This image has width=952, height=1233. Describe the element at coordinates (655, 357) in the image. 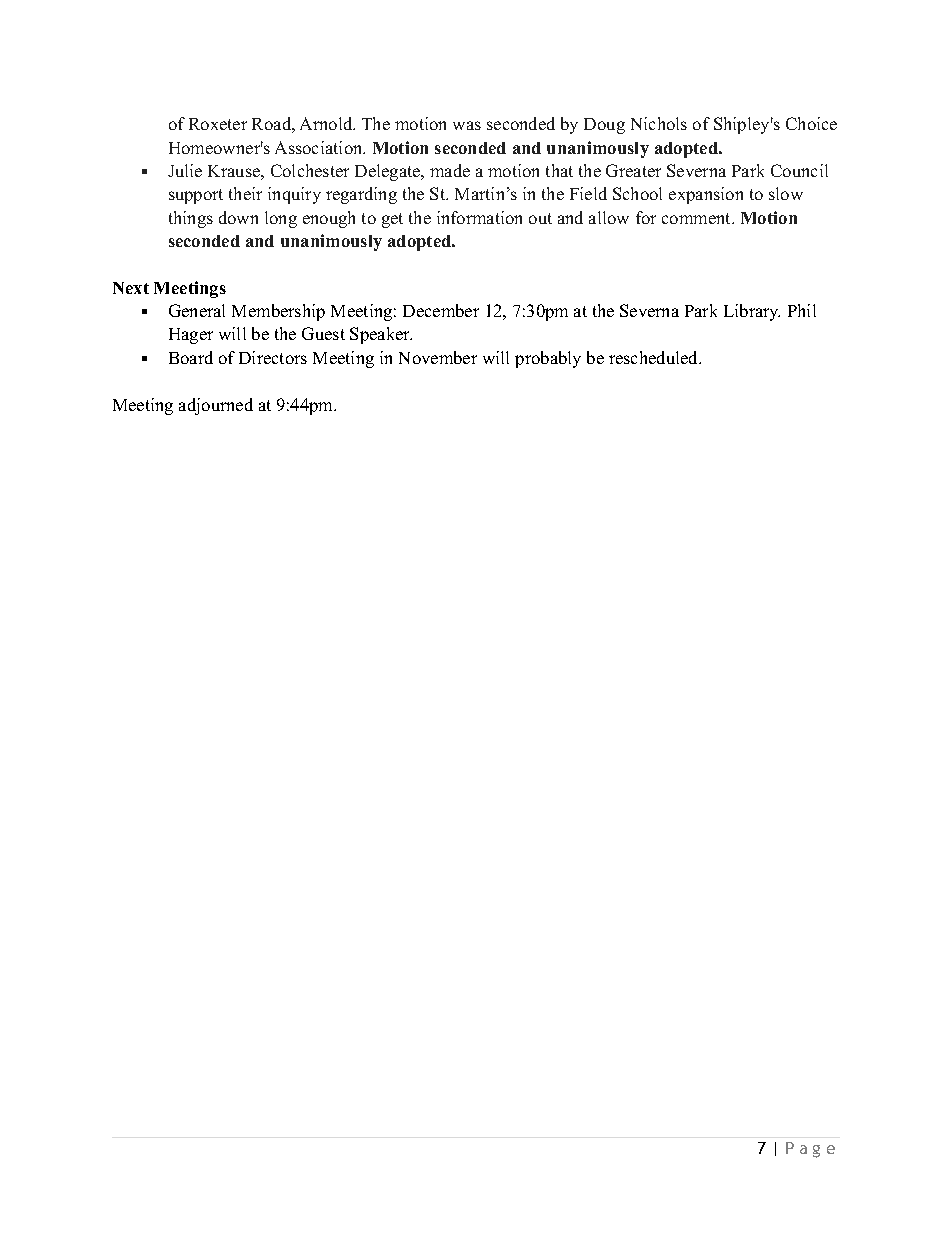

I see `rescheduled` at that location.
